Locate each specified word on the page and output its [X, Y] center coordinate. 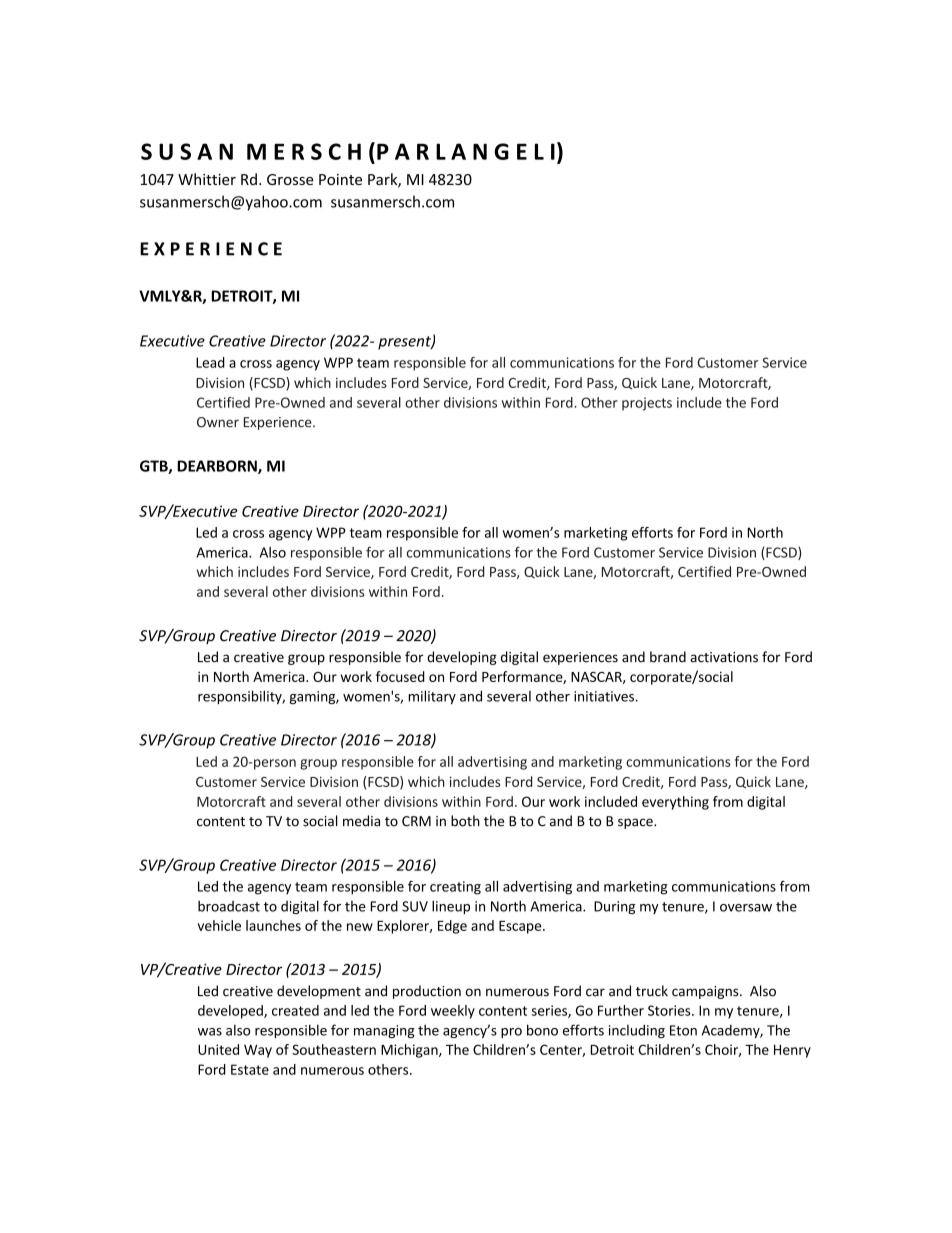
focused [400, 676]
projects [647, 404]
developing [462, 658]
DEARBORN [218, 467]
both [465, 821]
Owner [218, 422]
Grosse [290, 179]
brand [668, 657]
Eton [683, 1030]
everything [675, 803]
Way [258, 1051]
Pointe [340, 179]
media [361, 821]
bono [542, 1030]
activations [724, 657]
